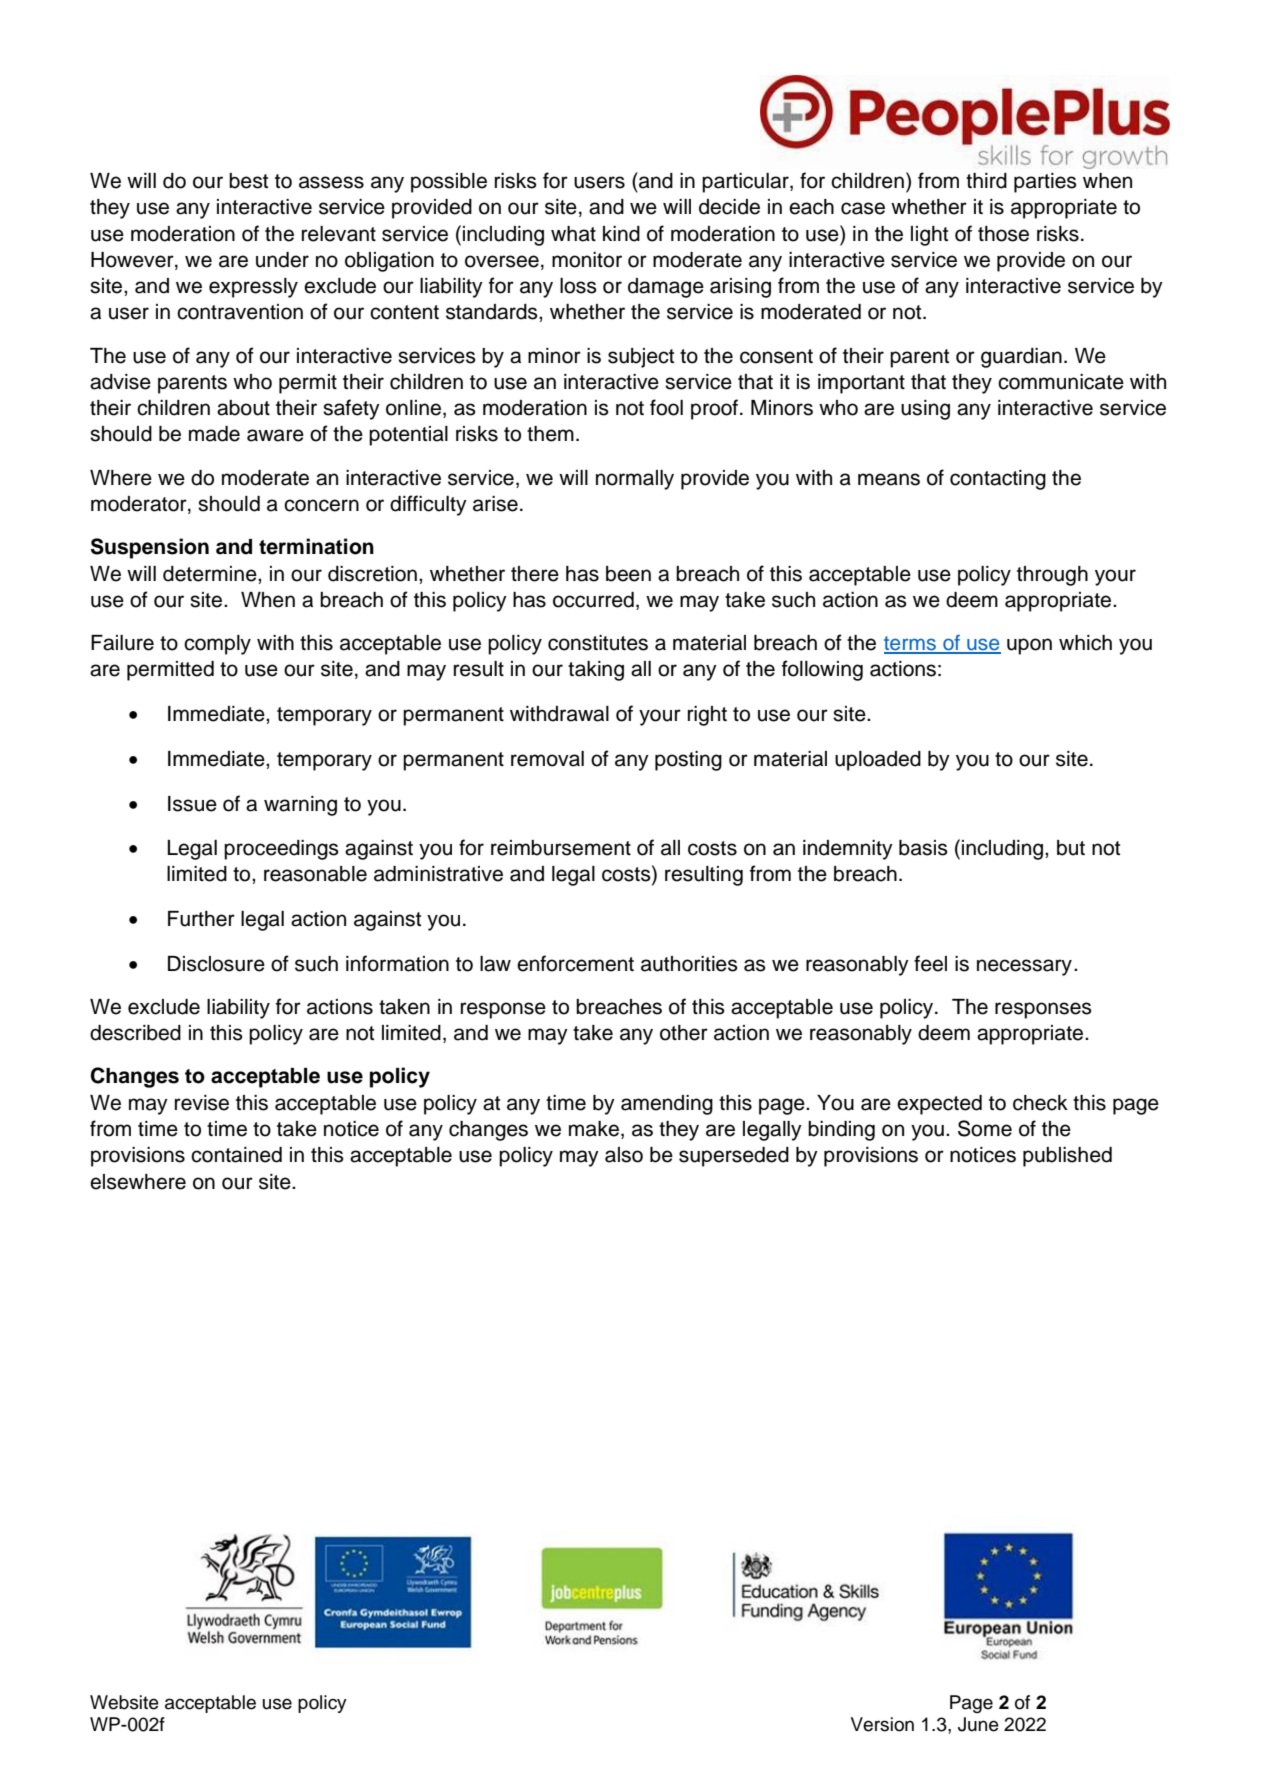  Describe the element at coordinates (1029, 646) in the page. I see `upon` at that location.
